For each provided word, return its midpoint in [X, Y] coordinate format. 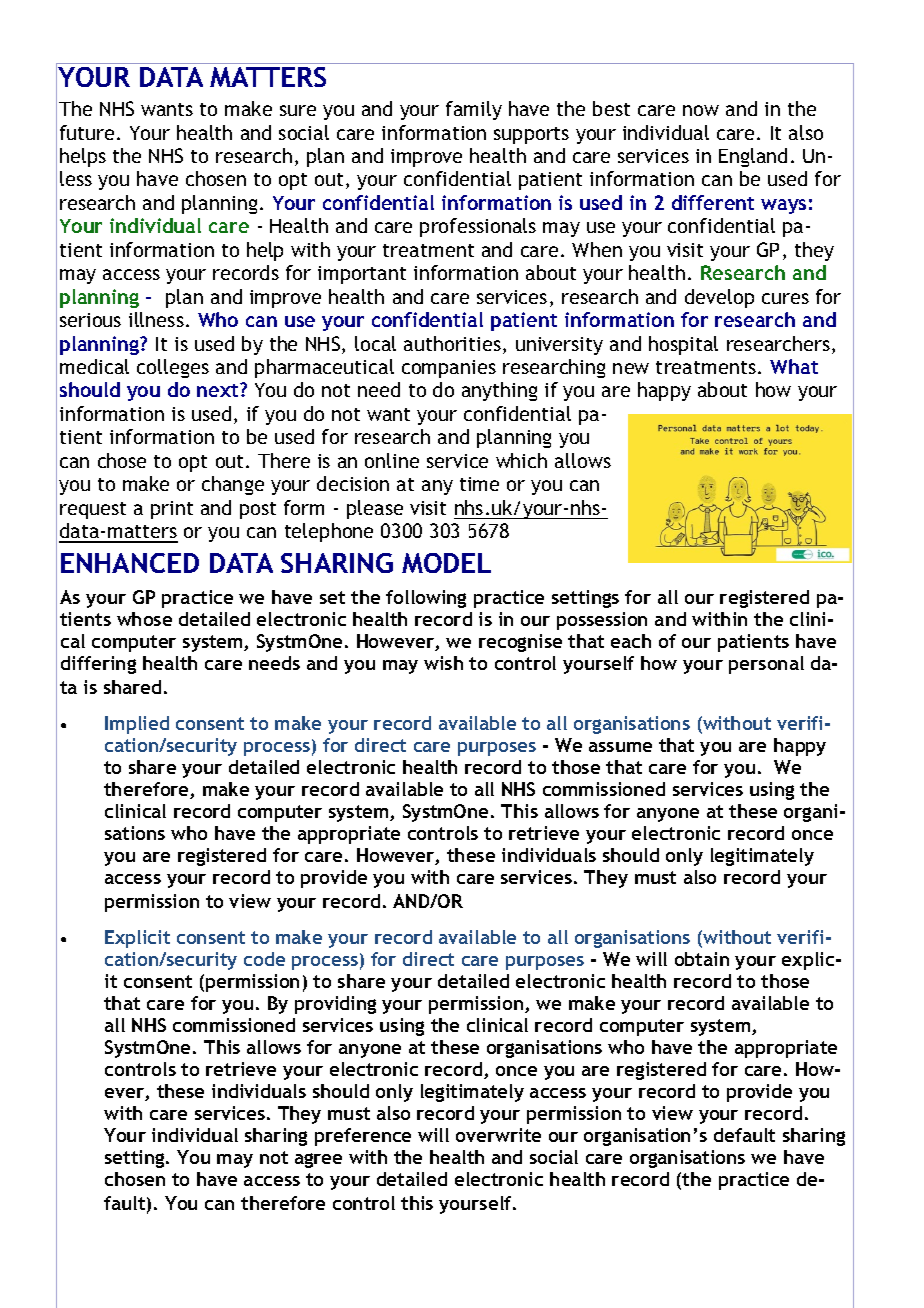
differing [98, 665]
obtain [702, 959]
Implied [137, 725]
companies [449, 369]
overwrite [498, 1135]
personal [766, 665]
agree [318, 1160]
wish [443, 663]
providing [335, 1005]
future [87, 132]
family [474, 110]
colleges [173, 368]
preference [363, 1137]
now [701, 110]
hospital [683, 345]
